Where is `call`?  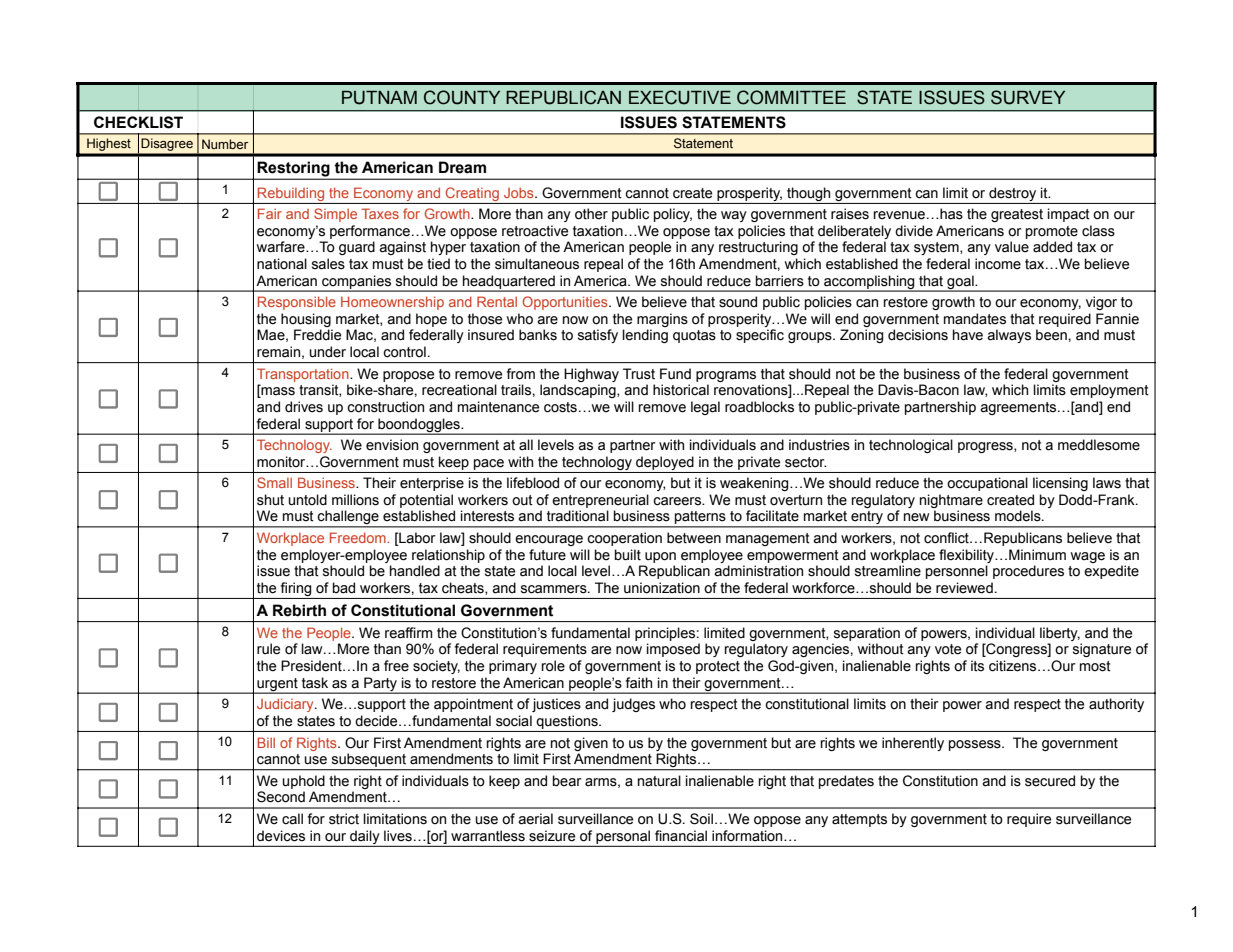 call is located at coordinates (292, 819).
